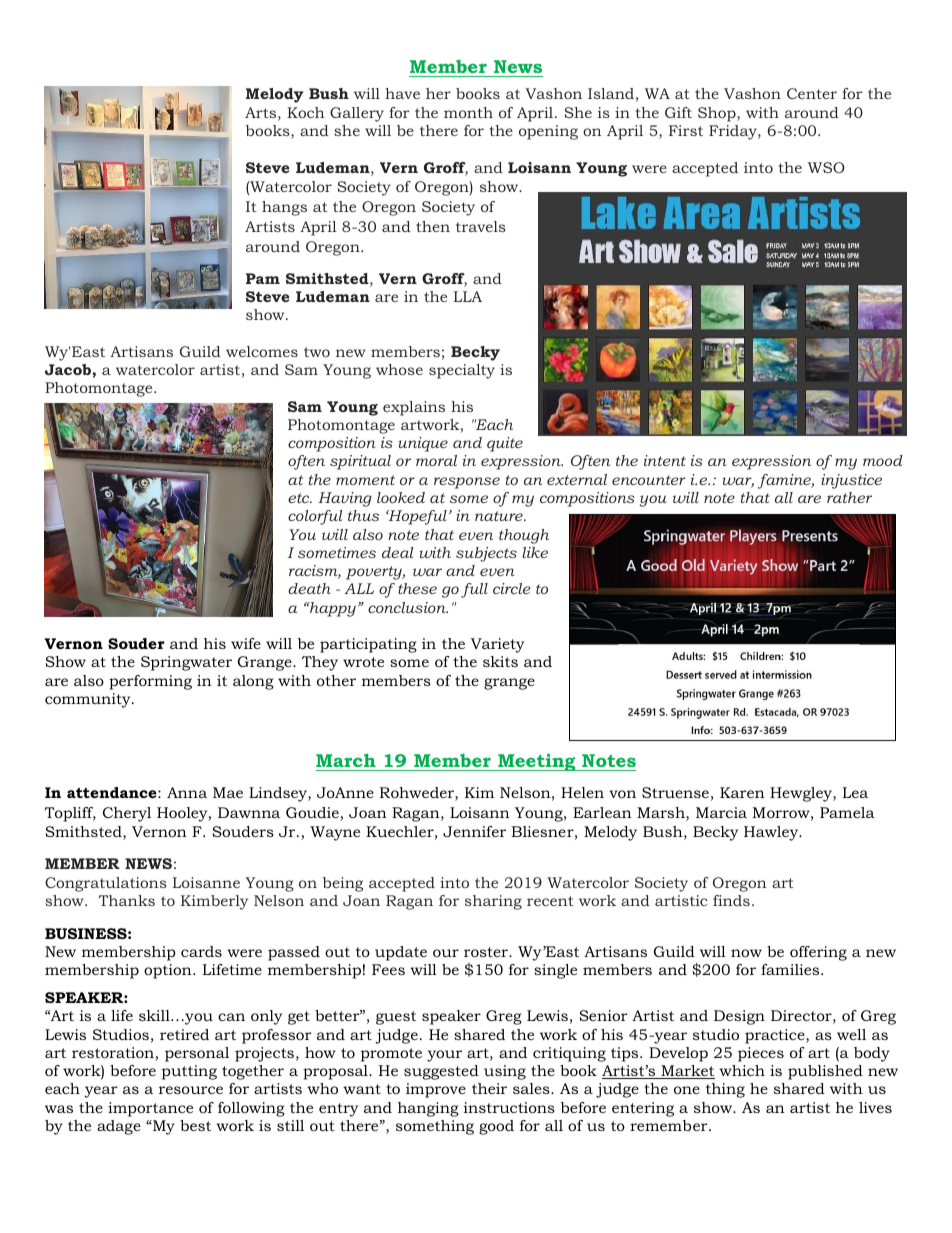 This document has width=952, height=1233. I want to click on full, so click(474, 590).
